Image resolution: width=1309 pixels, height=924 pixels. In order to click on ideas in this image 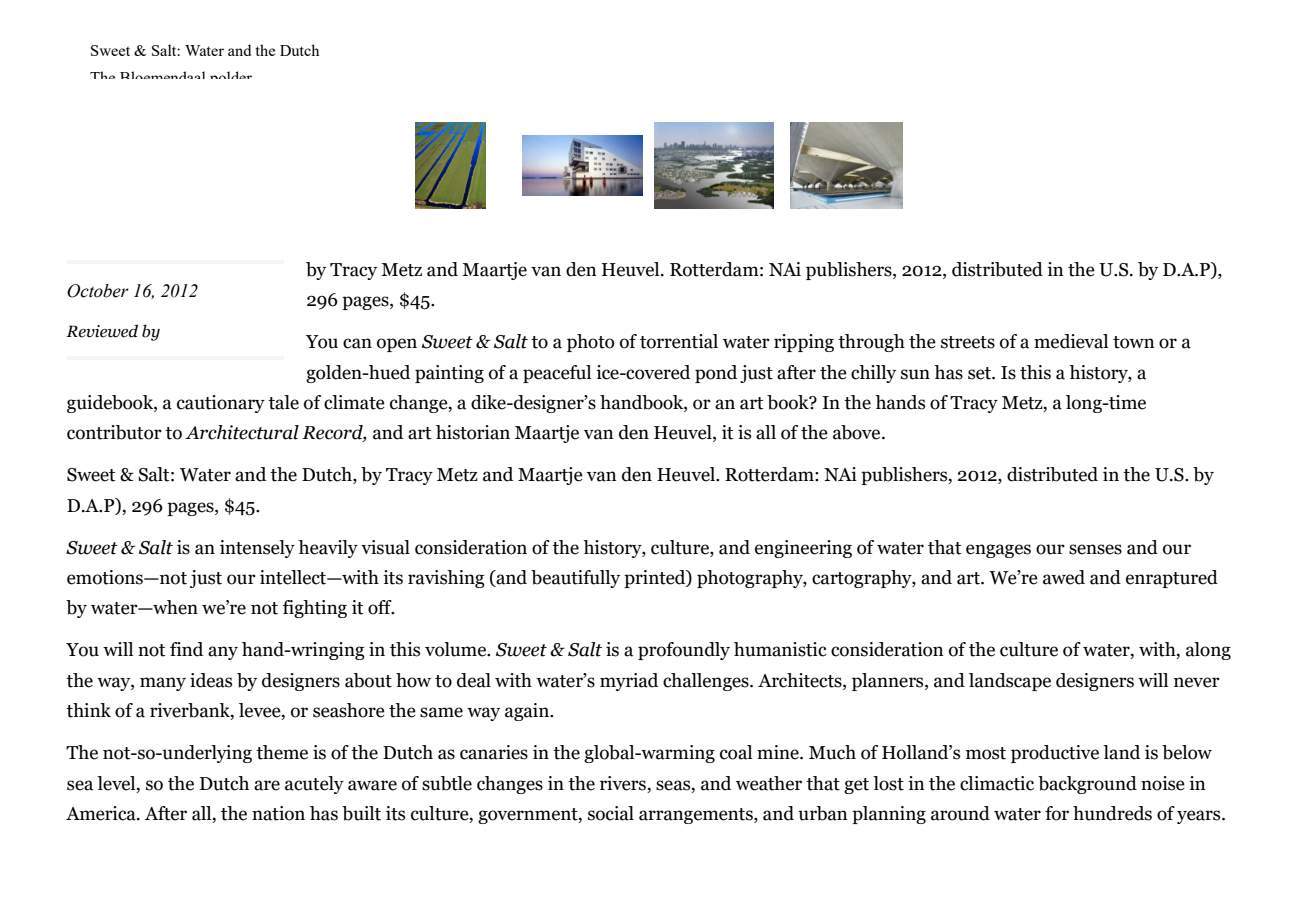, I will do `click(211, 680)`.
